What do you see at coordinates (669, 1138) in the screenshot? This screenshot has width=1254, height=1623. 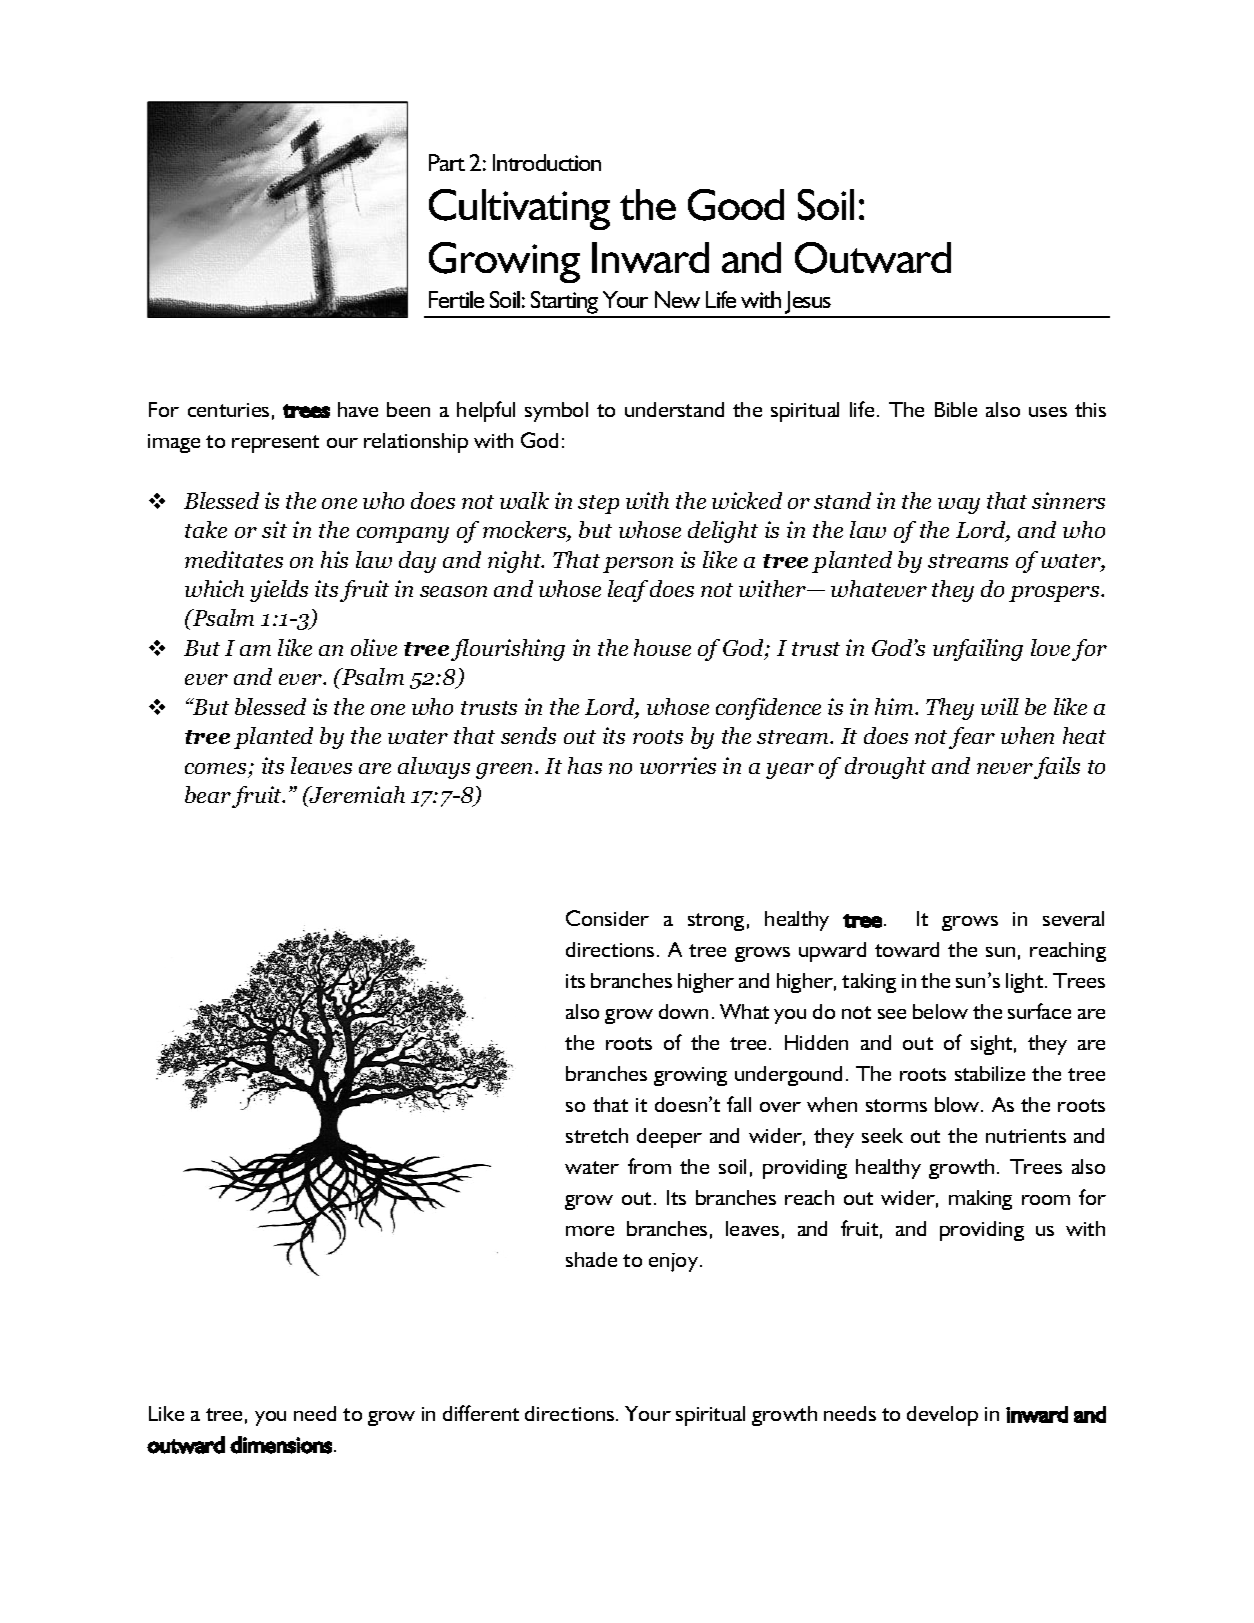 I see `deeper` at bounding box center [669, 1138].
